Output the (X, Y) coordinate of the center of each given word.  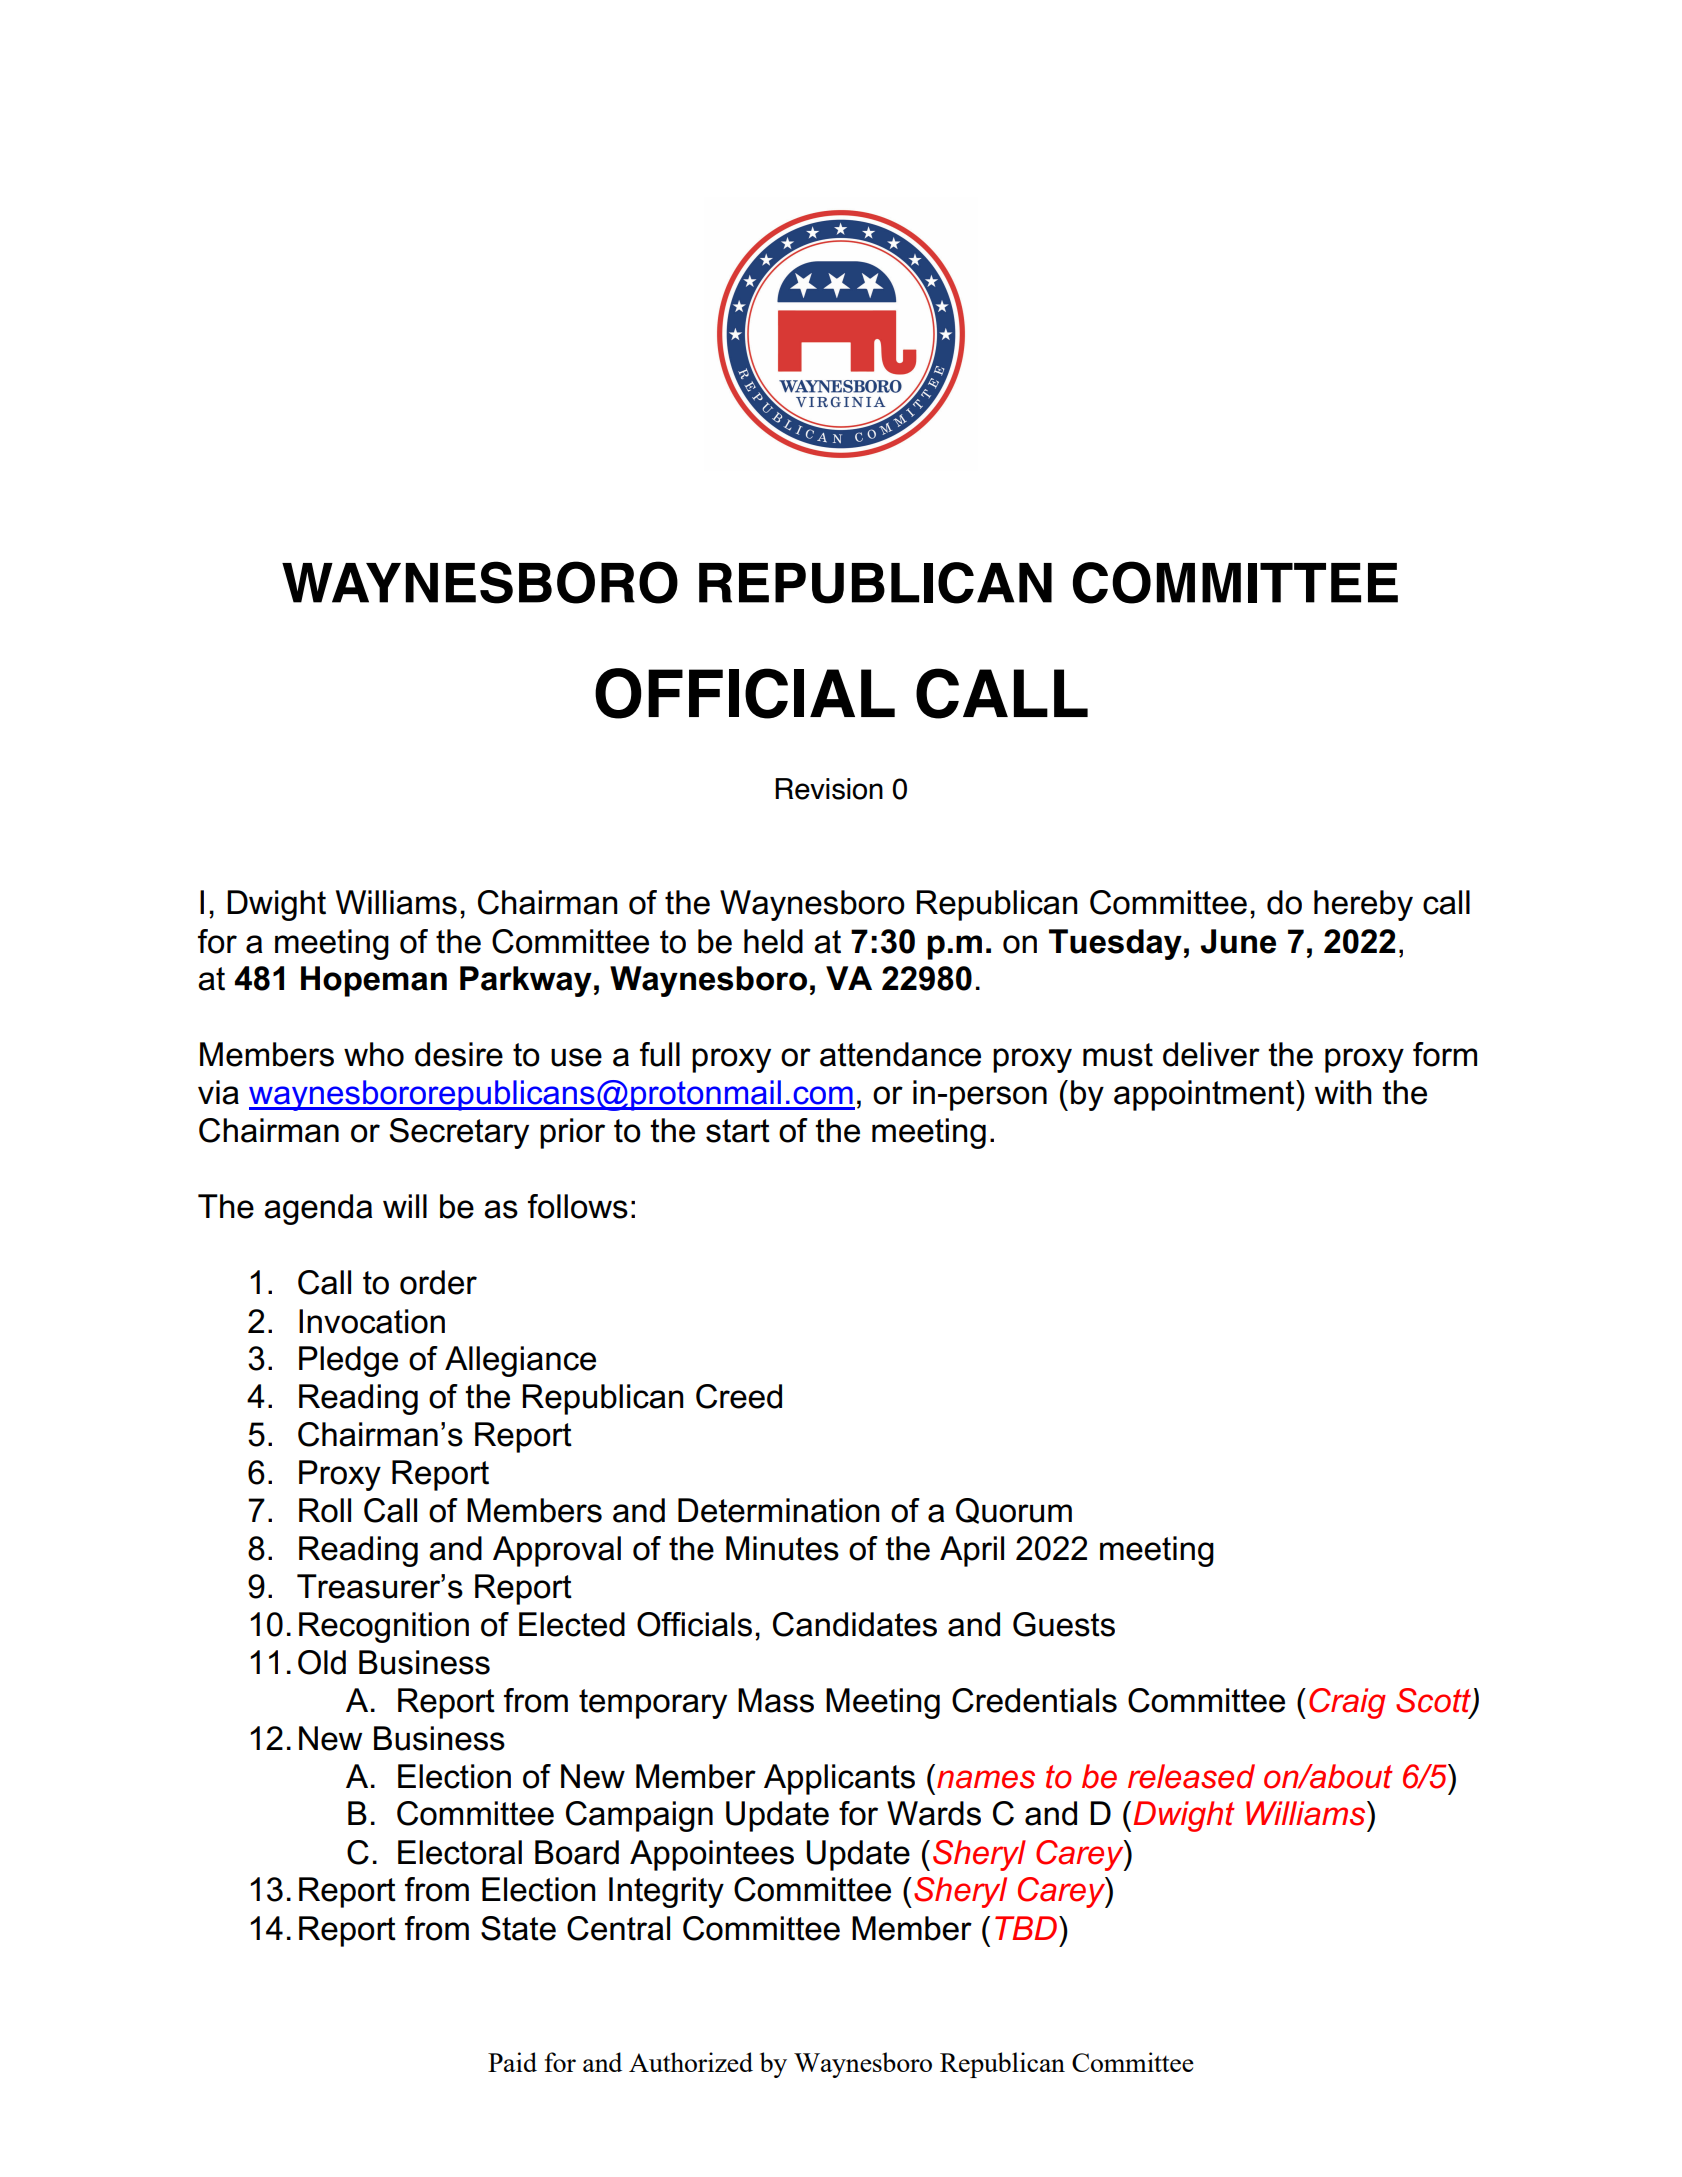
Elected (572, 1624)
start (738, 1131)
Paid (512, 2062)
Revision (829, 789)
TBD (1027, 1928)
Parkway (526, 981)
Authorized (691, 2062)
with (1343, 1092)
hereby (1363, 905)
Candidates (855, 1624)
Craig (1347, 1703)
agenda (318, 1209)
